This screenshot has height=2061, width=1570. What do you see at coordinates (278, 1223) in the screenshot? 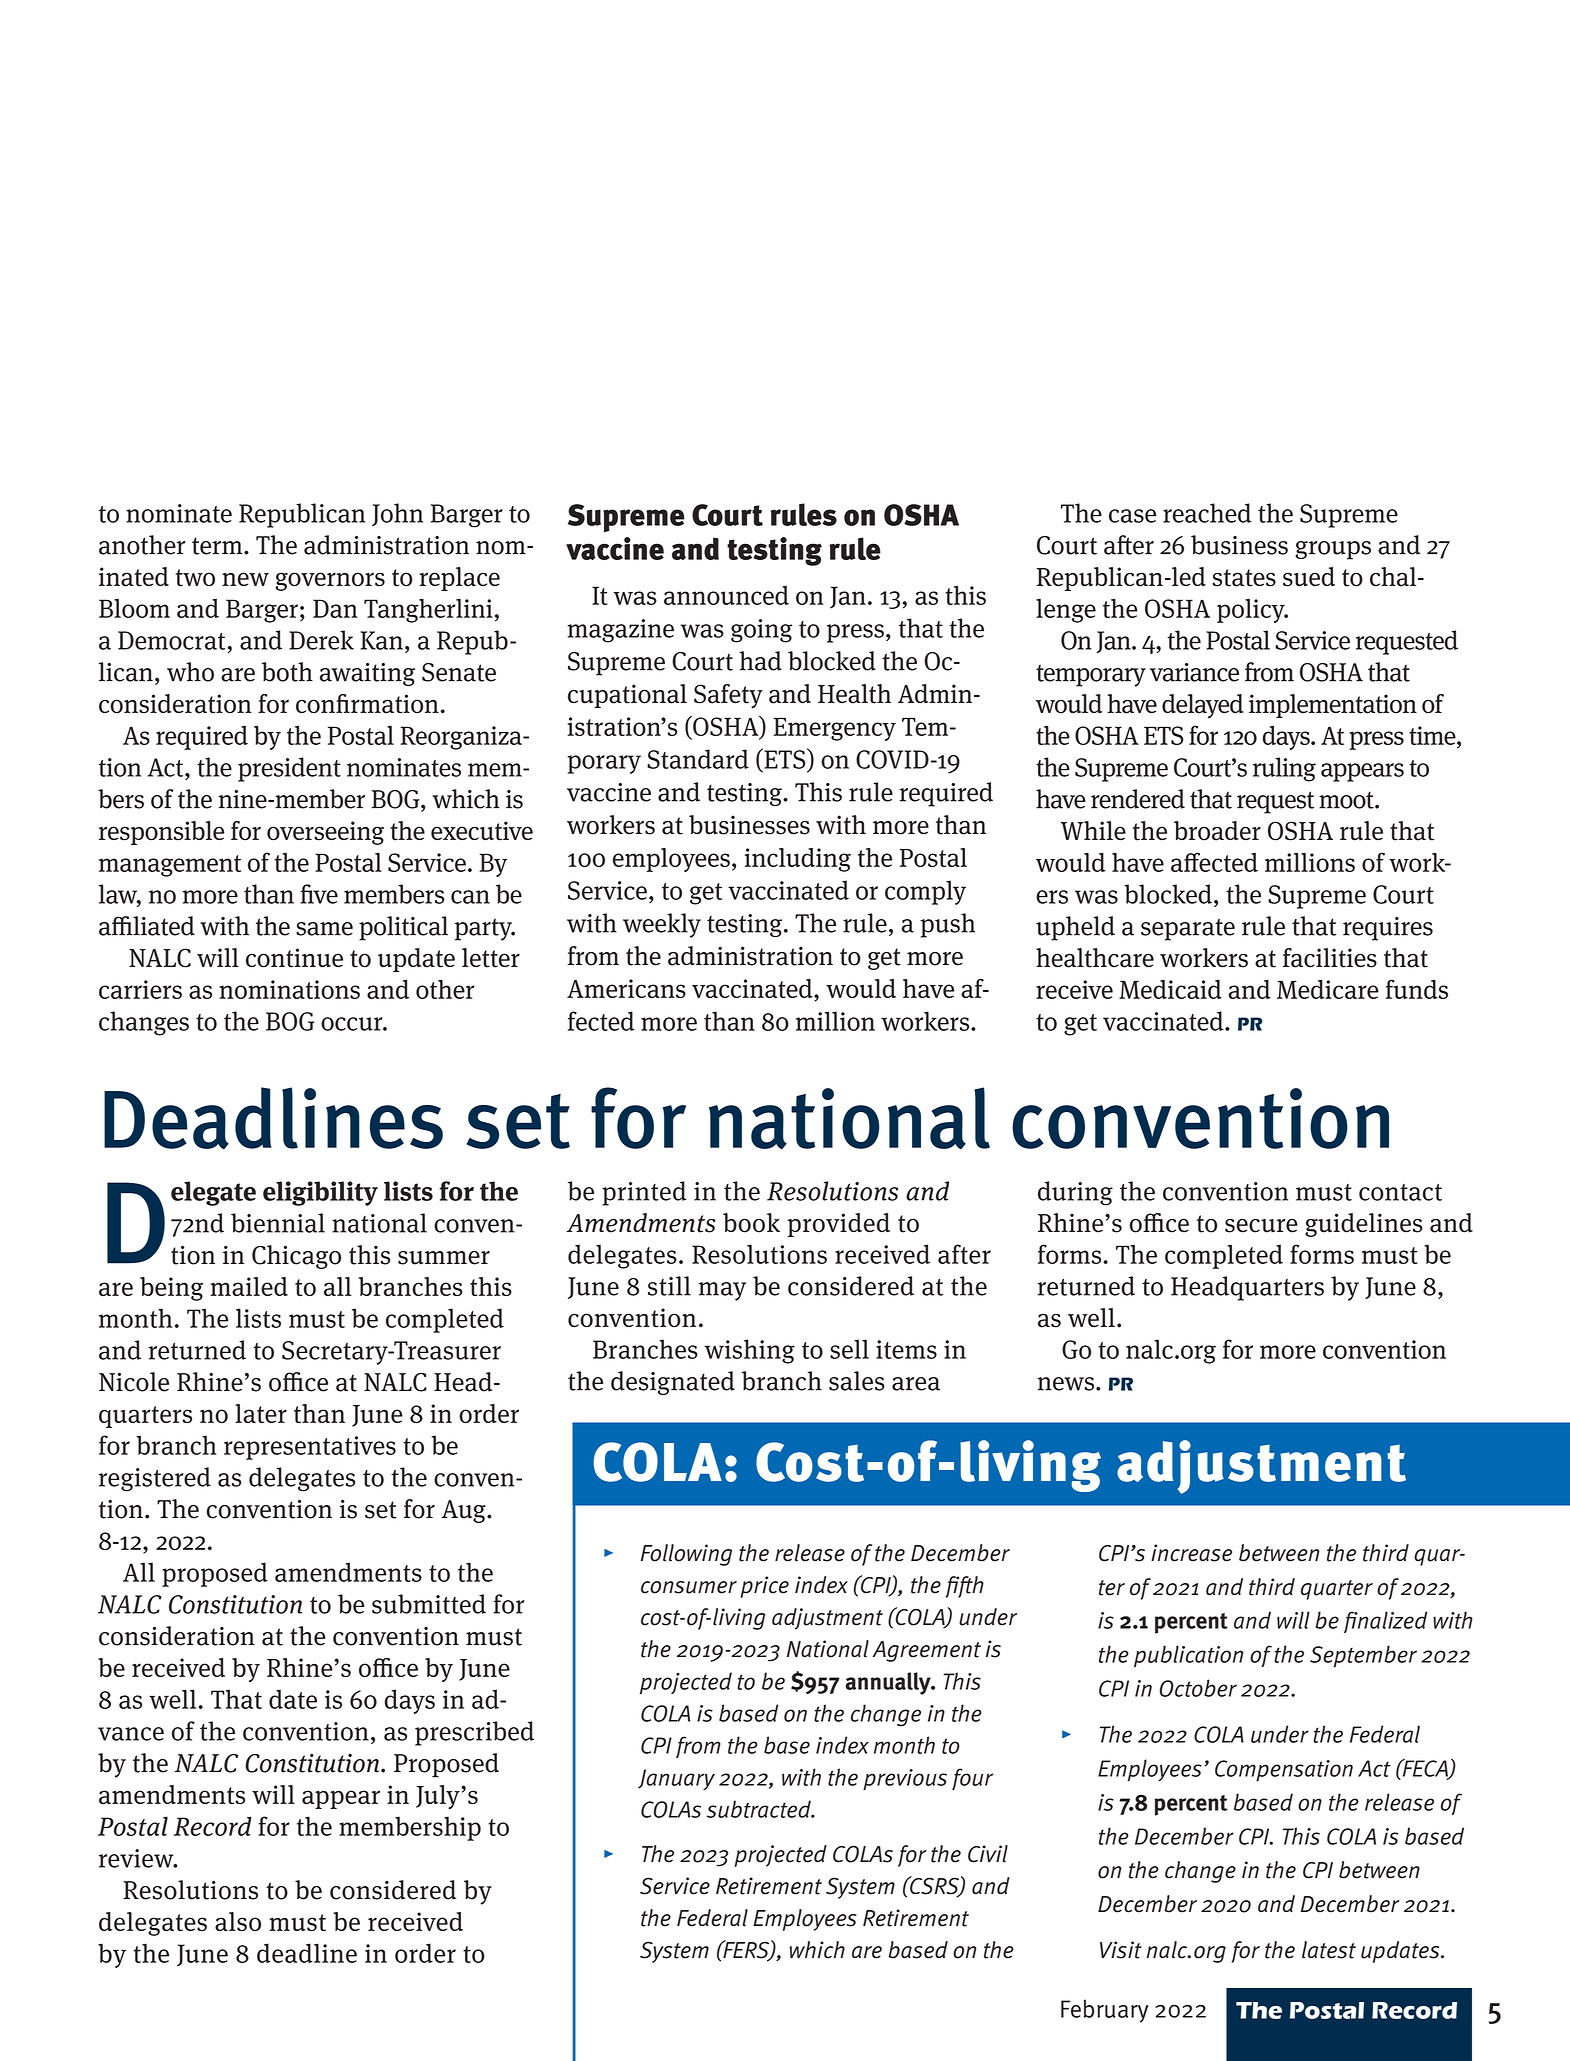
I see `biennial` at bounding box center [278, 1223].
